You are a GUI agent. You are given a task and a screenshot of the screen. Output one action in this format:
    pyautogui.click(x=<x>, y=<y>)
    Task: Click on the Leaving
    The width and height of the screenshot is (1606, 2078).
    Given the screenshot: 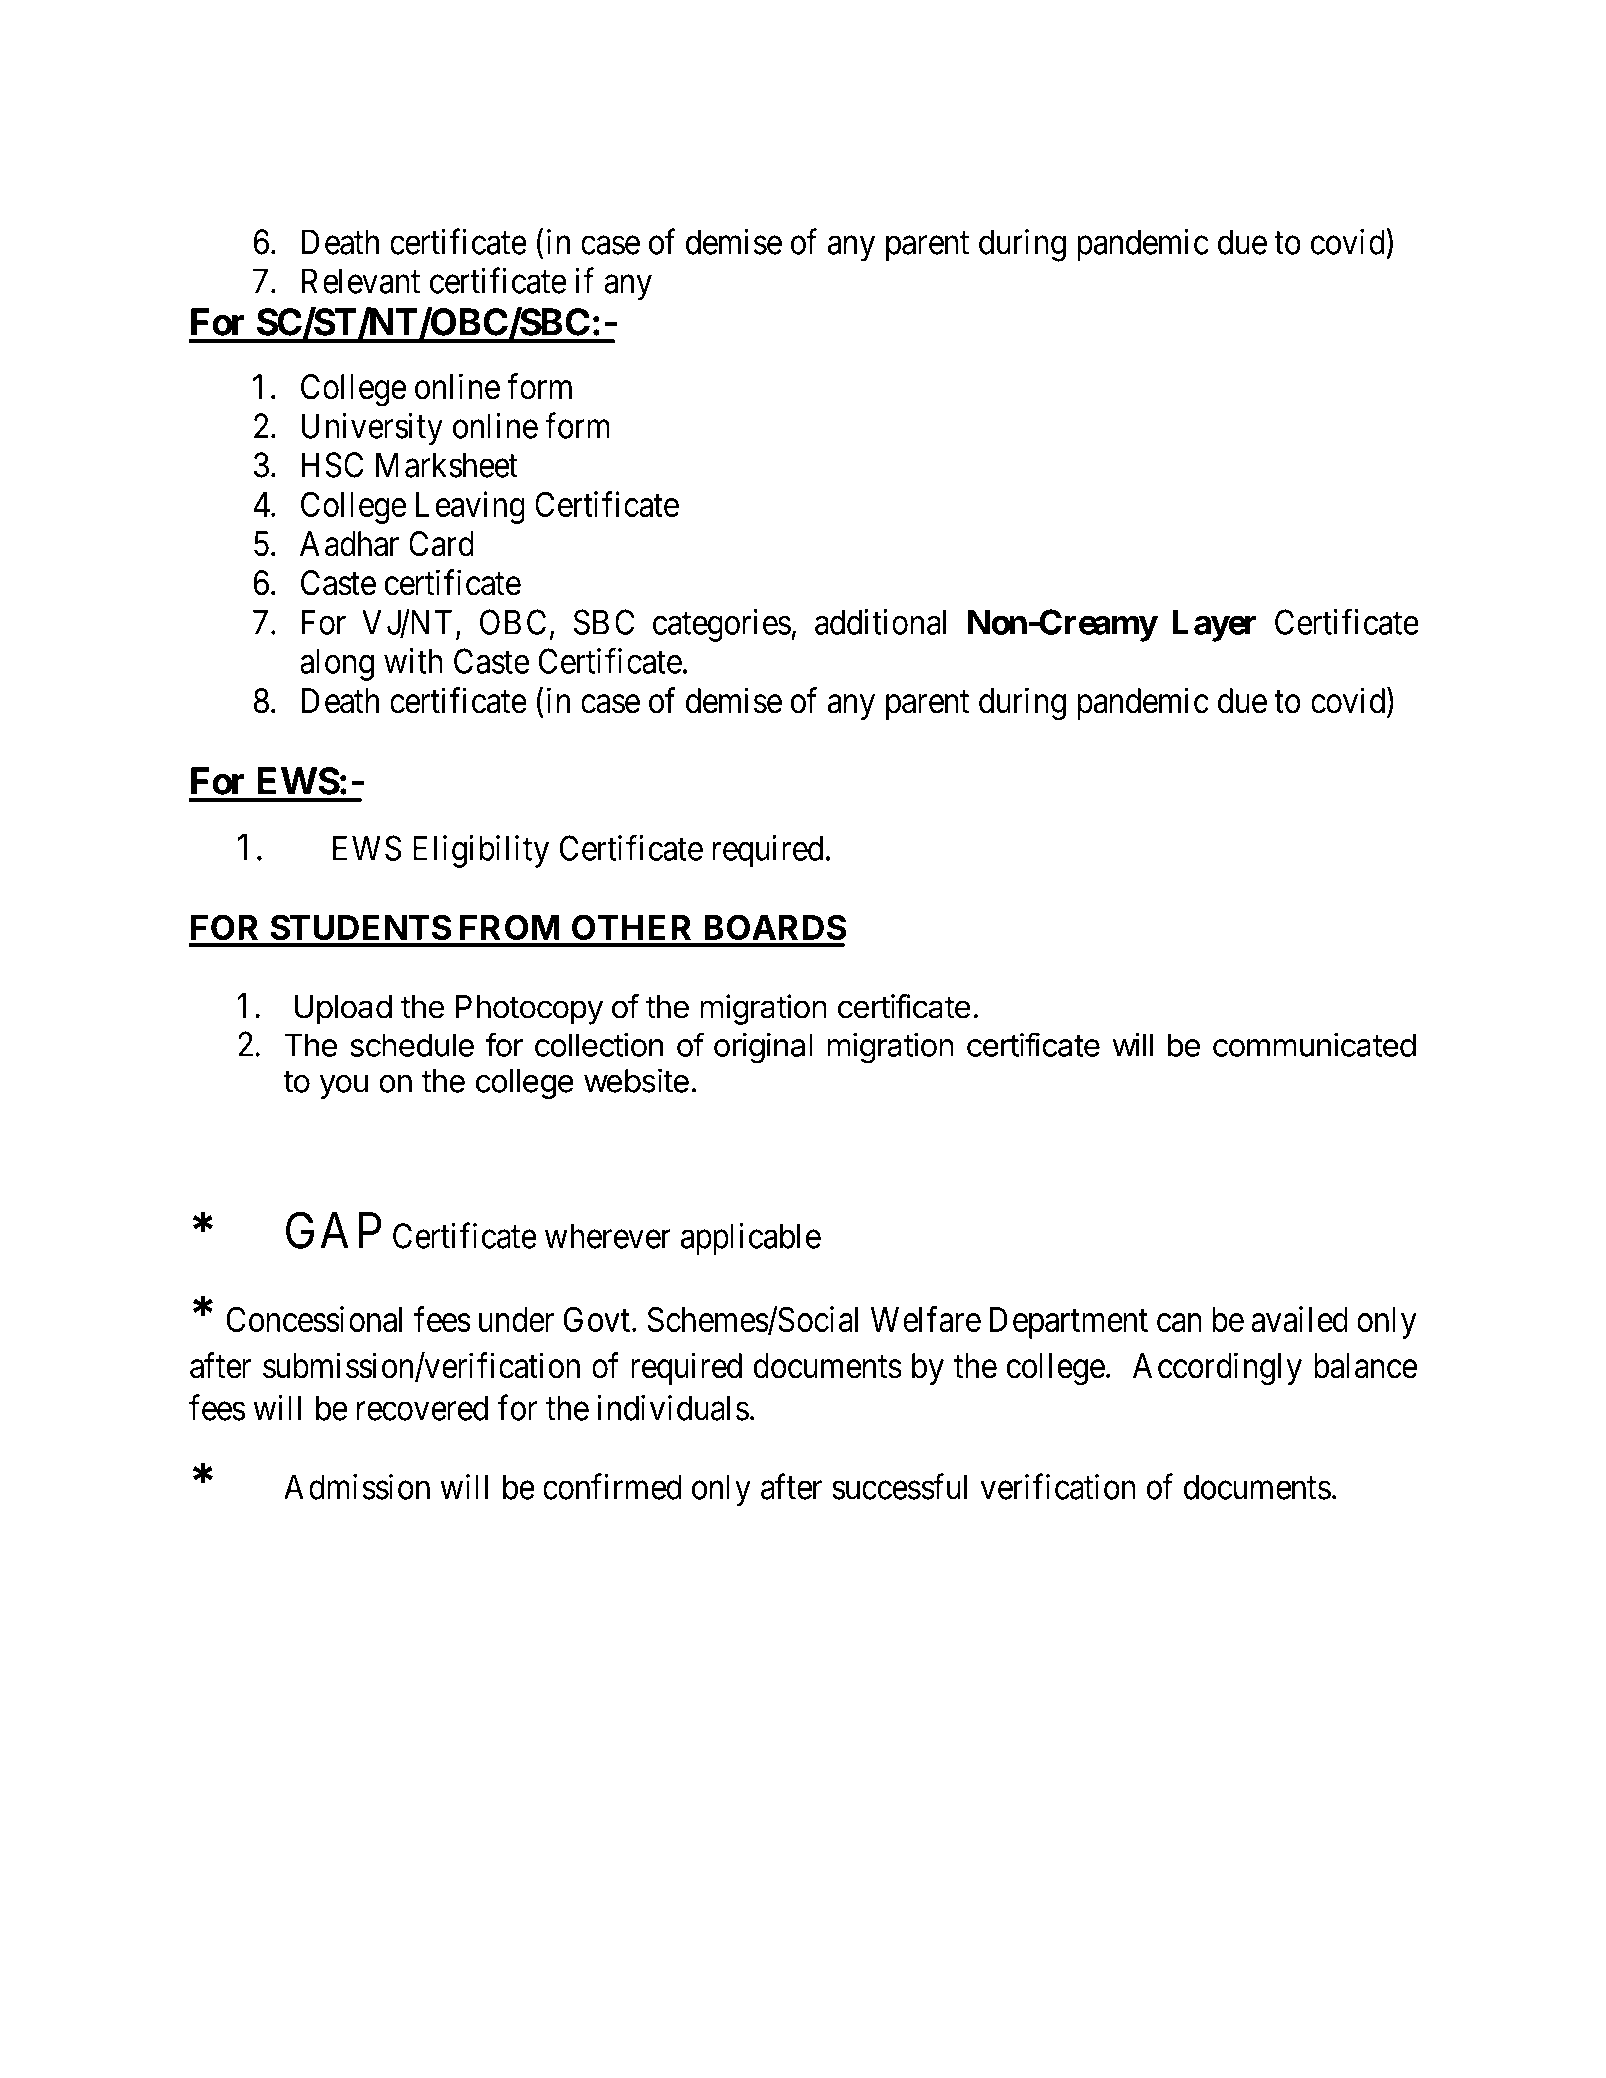 What is the action you would take?
    pyautogui.click(x=470, y=507)
